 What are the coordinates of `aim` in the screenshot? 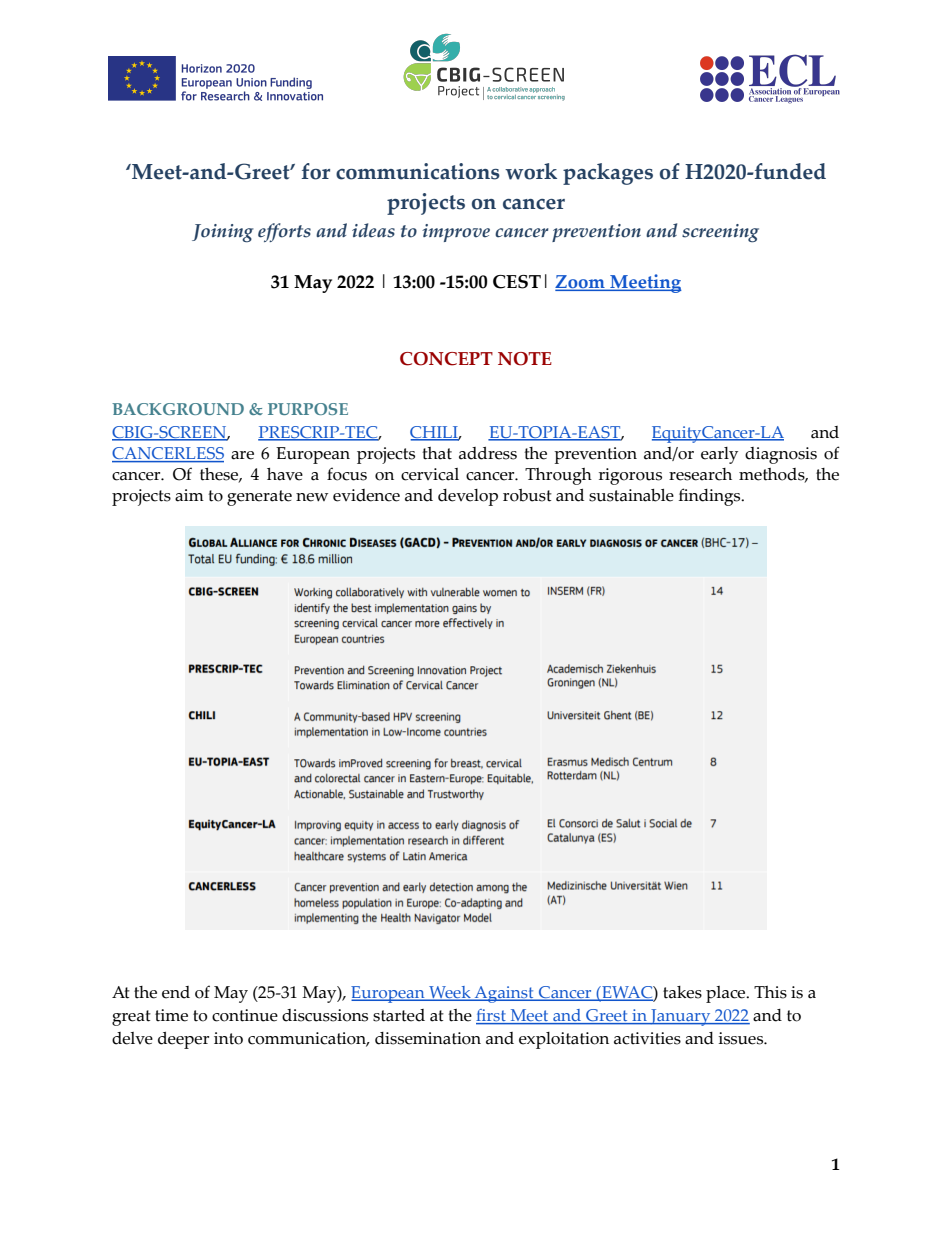 It's located at (189, 495).
